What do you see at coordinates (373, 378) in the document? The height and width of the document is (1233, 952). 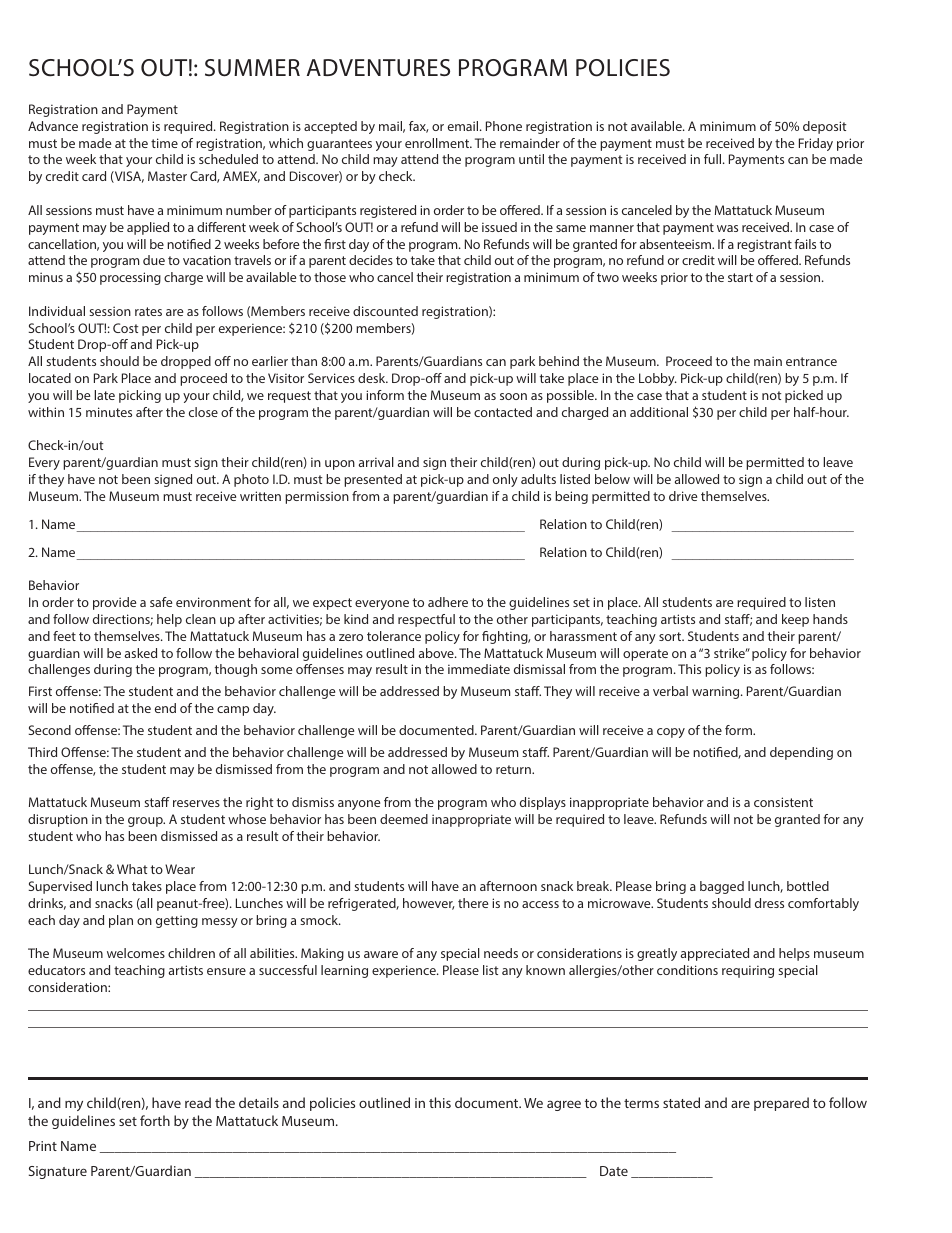 I see `desk` at bounding box center [373, 378].
